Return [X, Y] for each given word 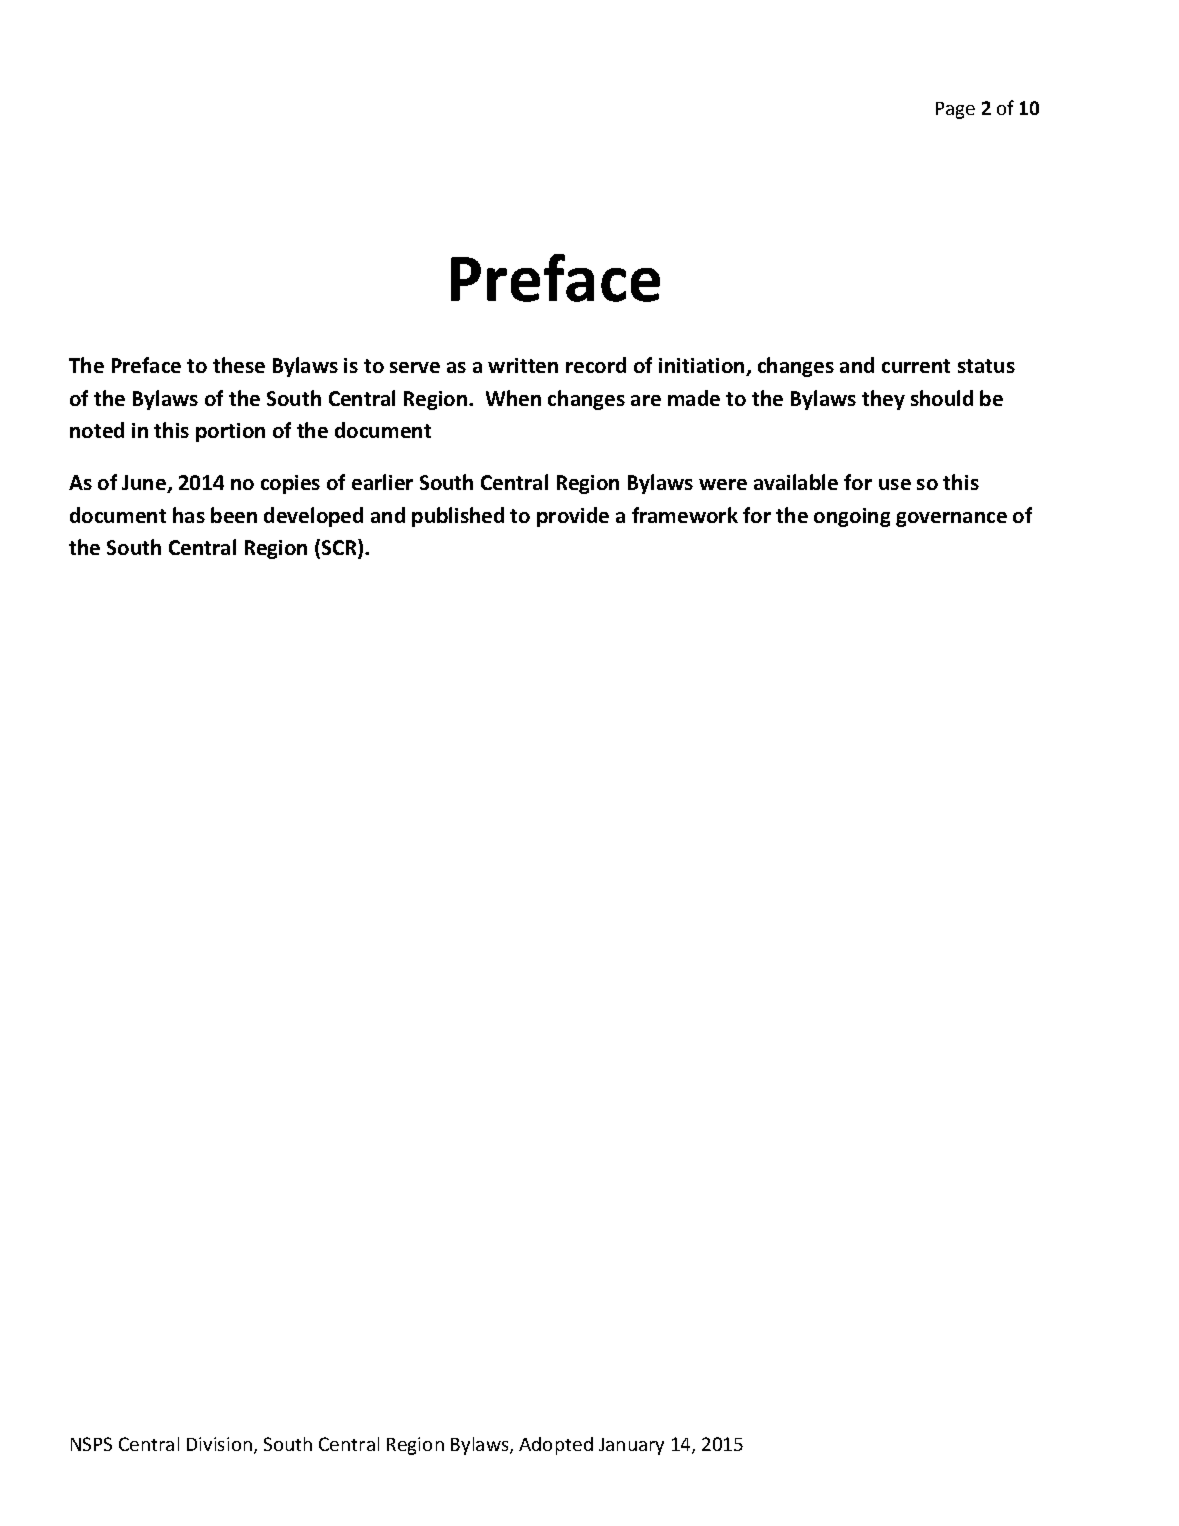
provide [573, 517]
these [239, 365]
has [189, 515]
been [234, 515]
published [458, 517]
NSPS [91, 1444]
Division [221, 1445]
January [631, 1446]
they [883, 400]
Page [955, 110]
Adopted [556, 1446]
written [523, 365]
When [513, 398]
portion [230, 432]
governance [951, 519]
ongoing [852, 517]
